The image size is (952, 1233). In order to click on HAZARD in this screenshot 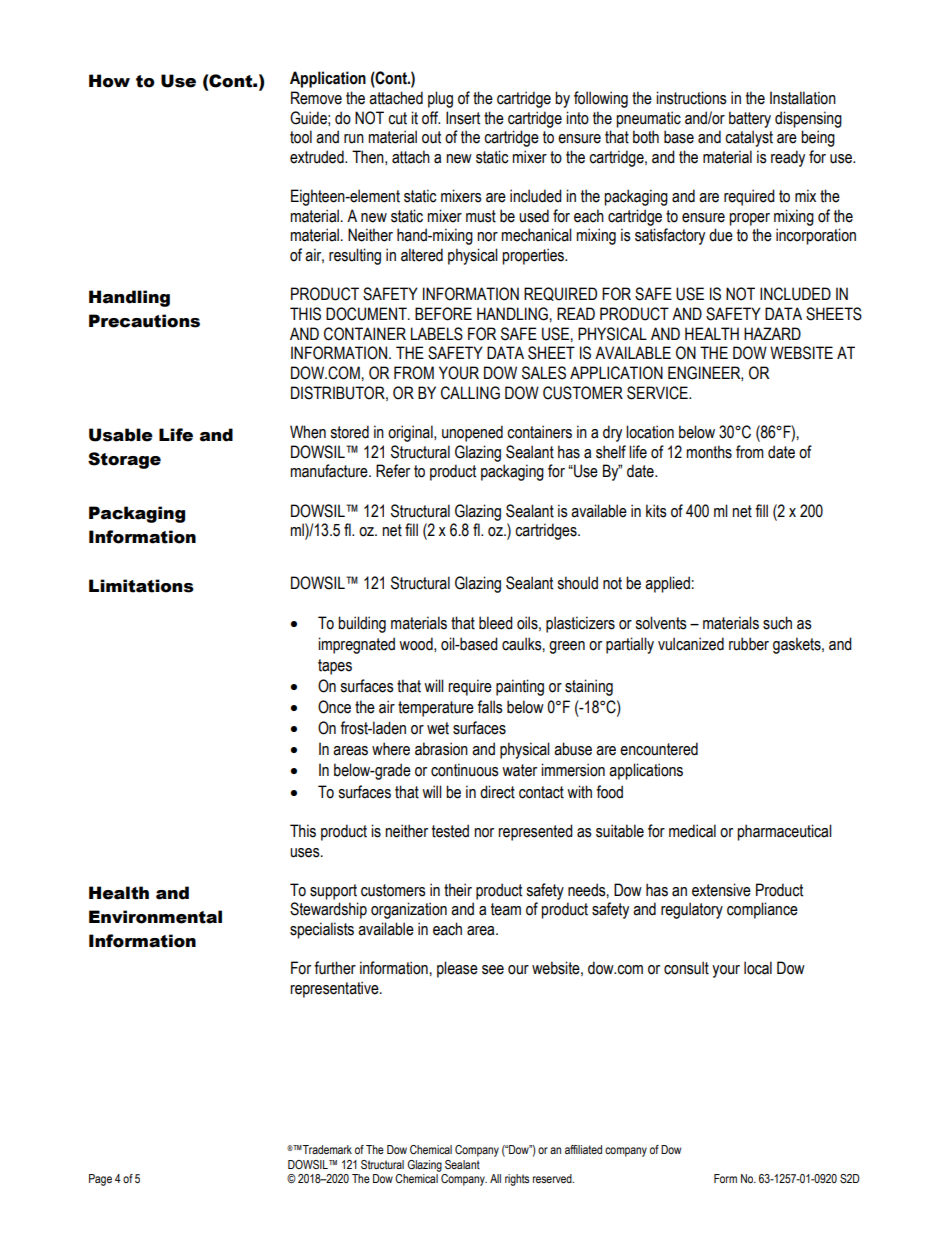, I will do `click(772, 333)`.
